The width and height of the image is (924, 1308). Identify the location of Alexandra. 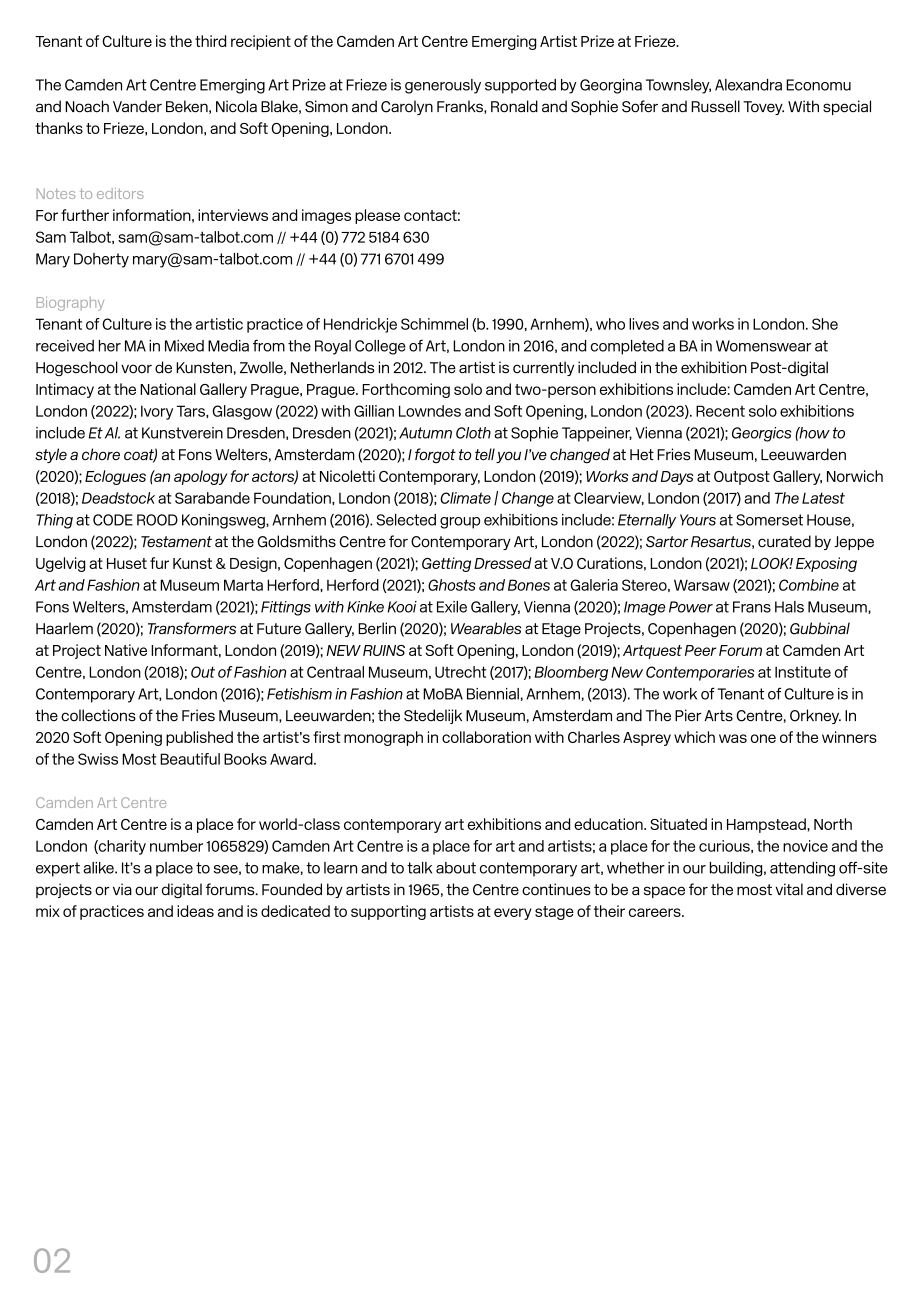
(748, 85).
